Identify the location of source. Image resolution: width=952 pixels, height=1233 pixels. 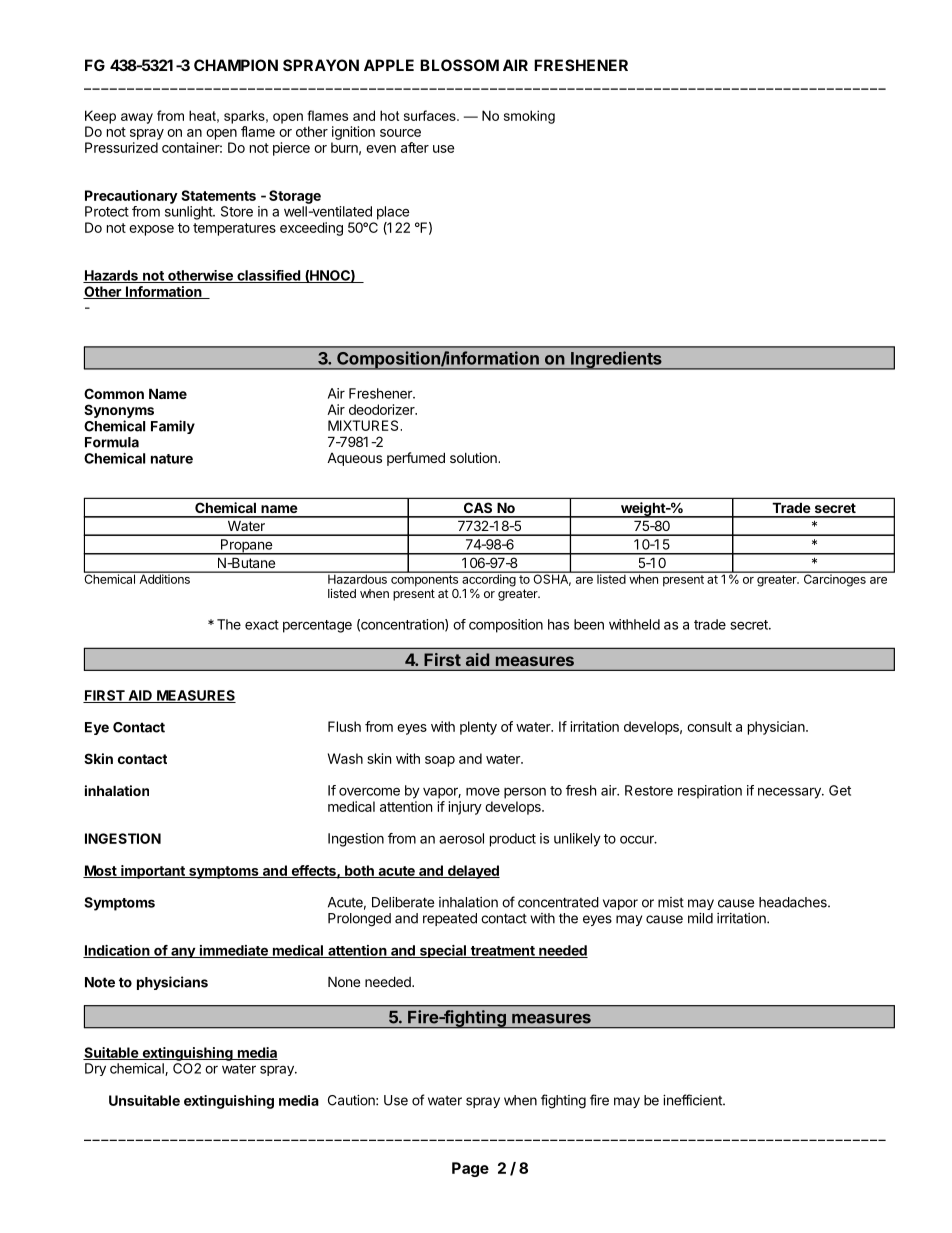
(400, 133).
